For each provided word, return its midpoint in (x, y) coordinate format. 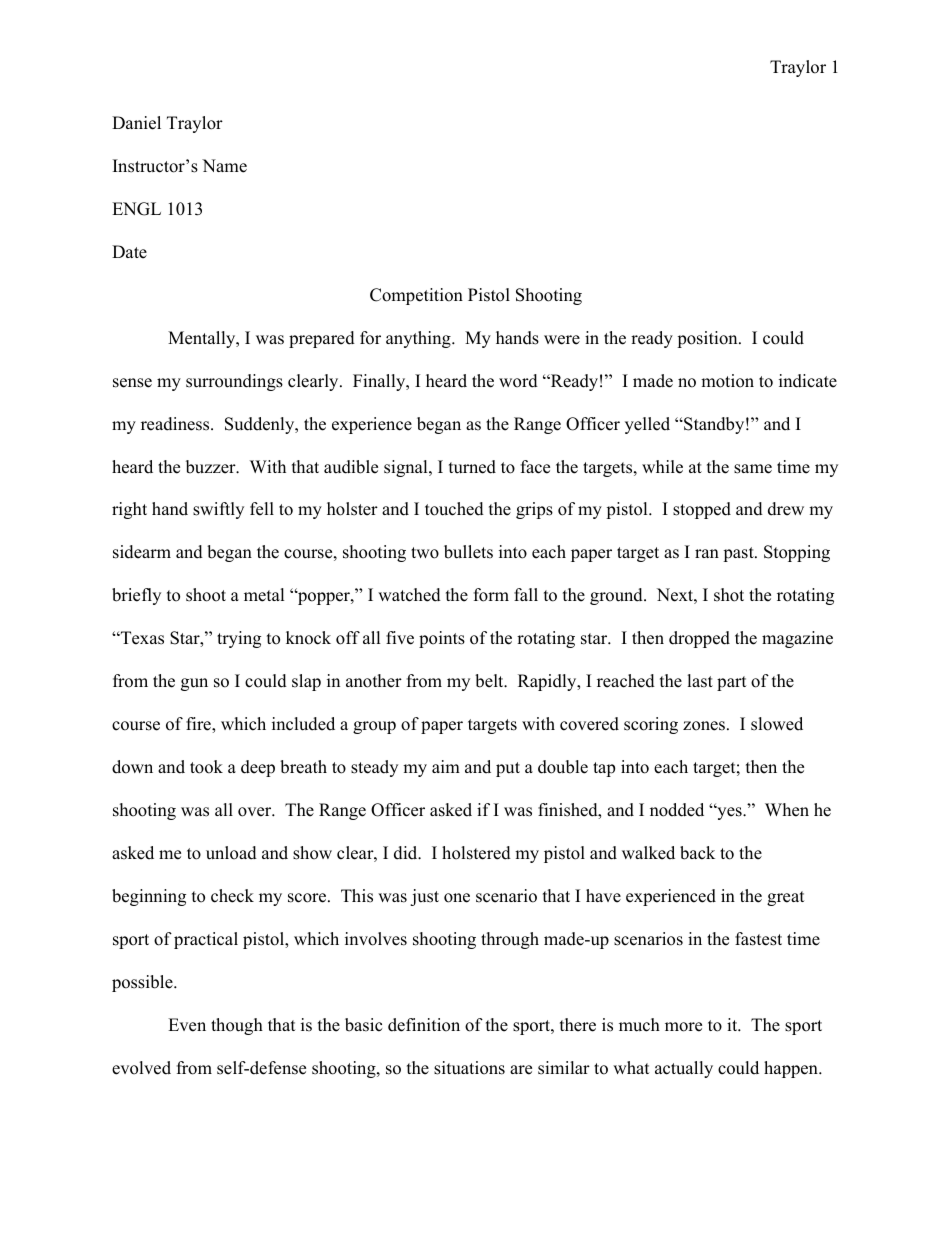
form (491, 595)
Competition (416, 296)
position (708, 339)
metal (264, 595)
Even (187, 1025)
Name (224, 166)
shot (729, 595)
